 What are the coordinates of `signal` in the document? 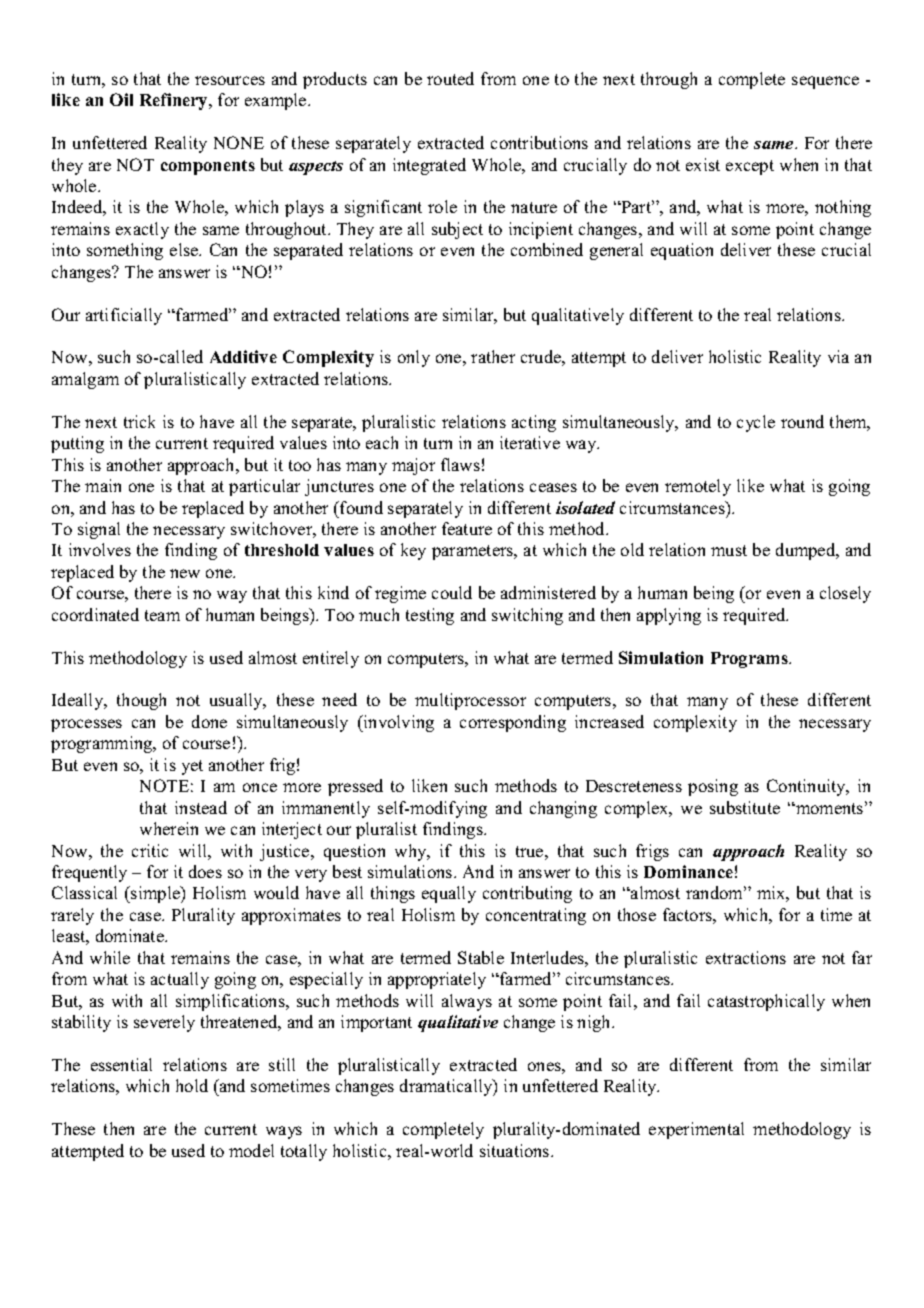 It's located at (99, 530).
